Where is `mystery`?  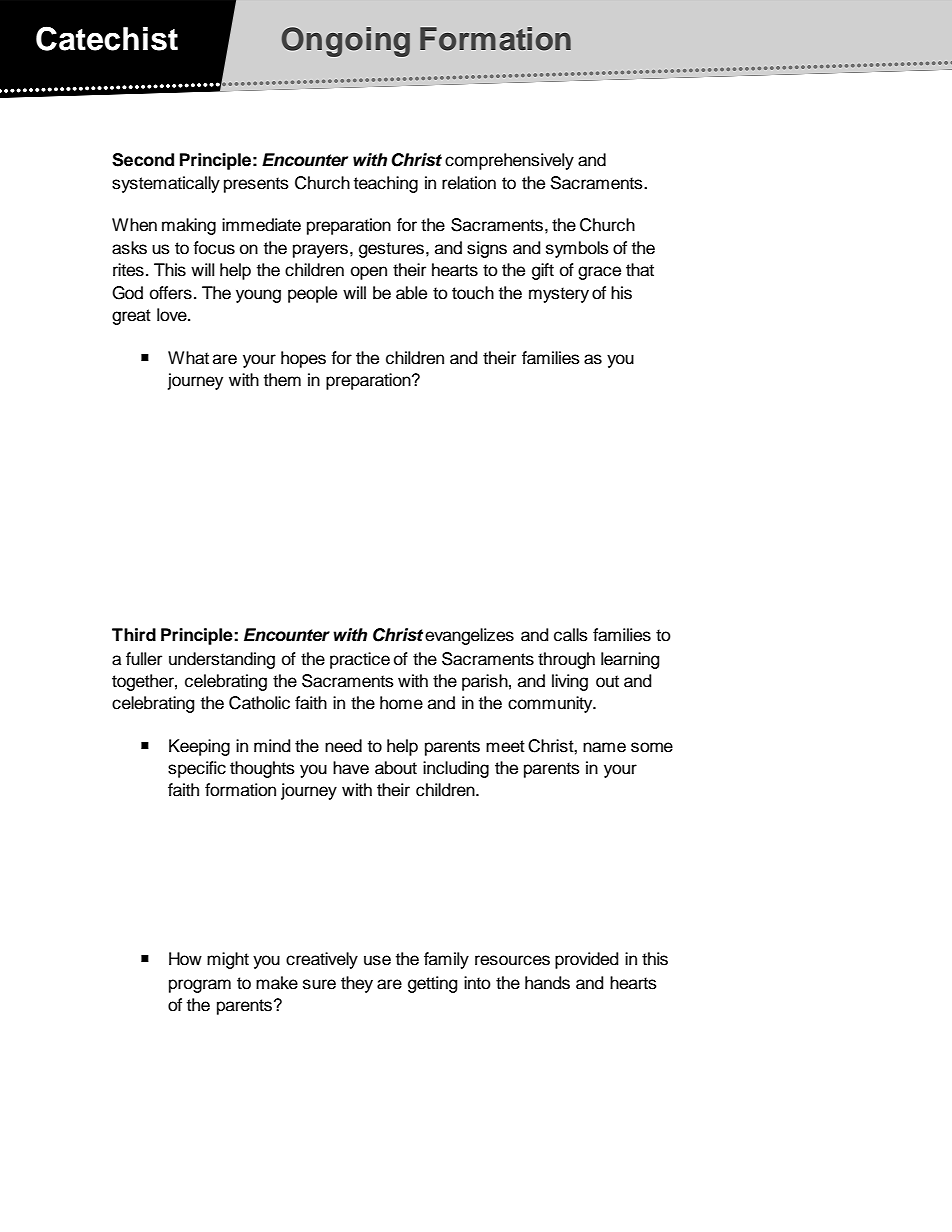
mystery is located at coordinates (559, 295).
